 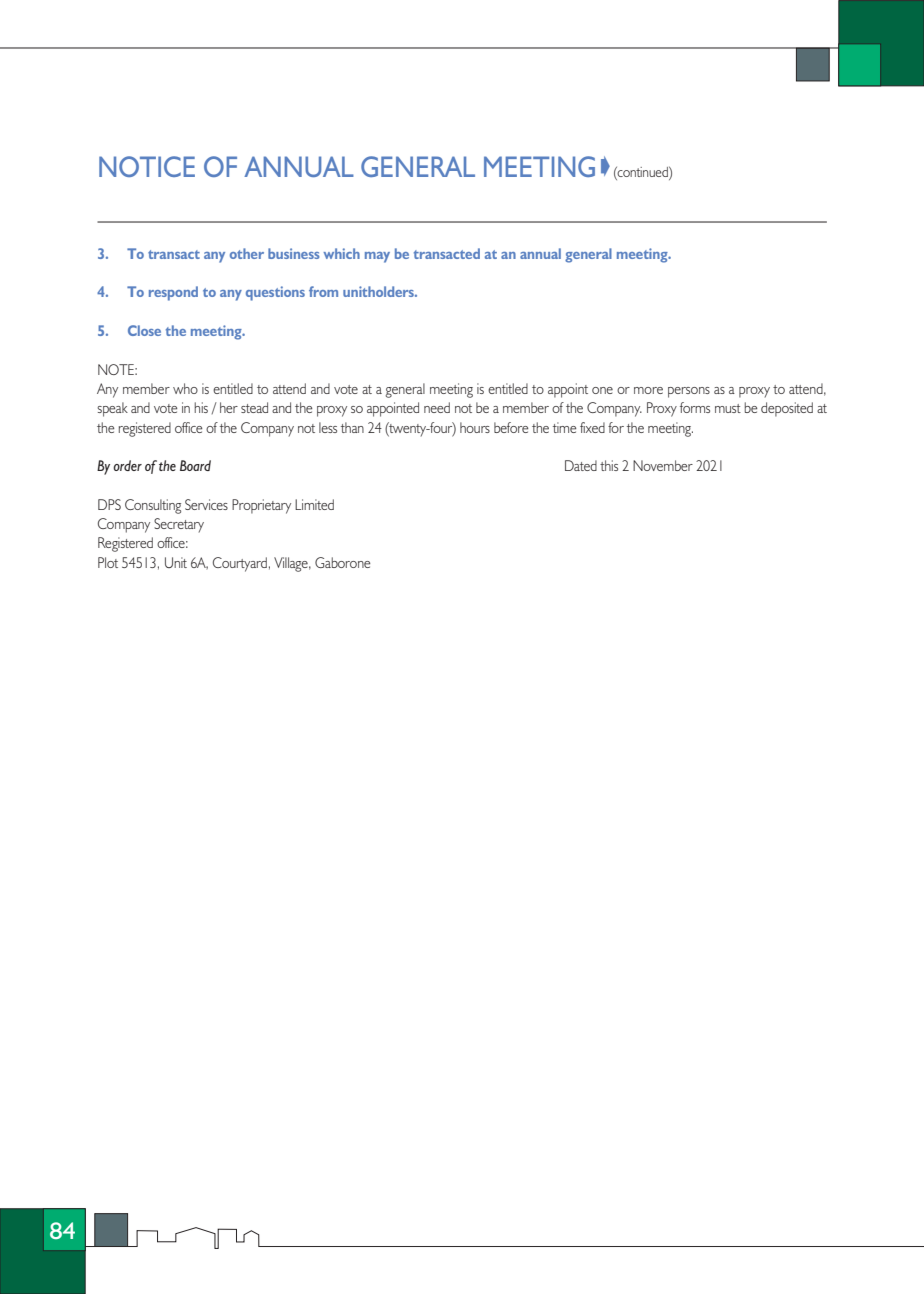 What do you see at coordinates (323, 291) in the document?
I see `from` at bounding box center [323, 291].
